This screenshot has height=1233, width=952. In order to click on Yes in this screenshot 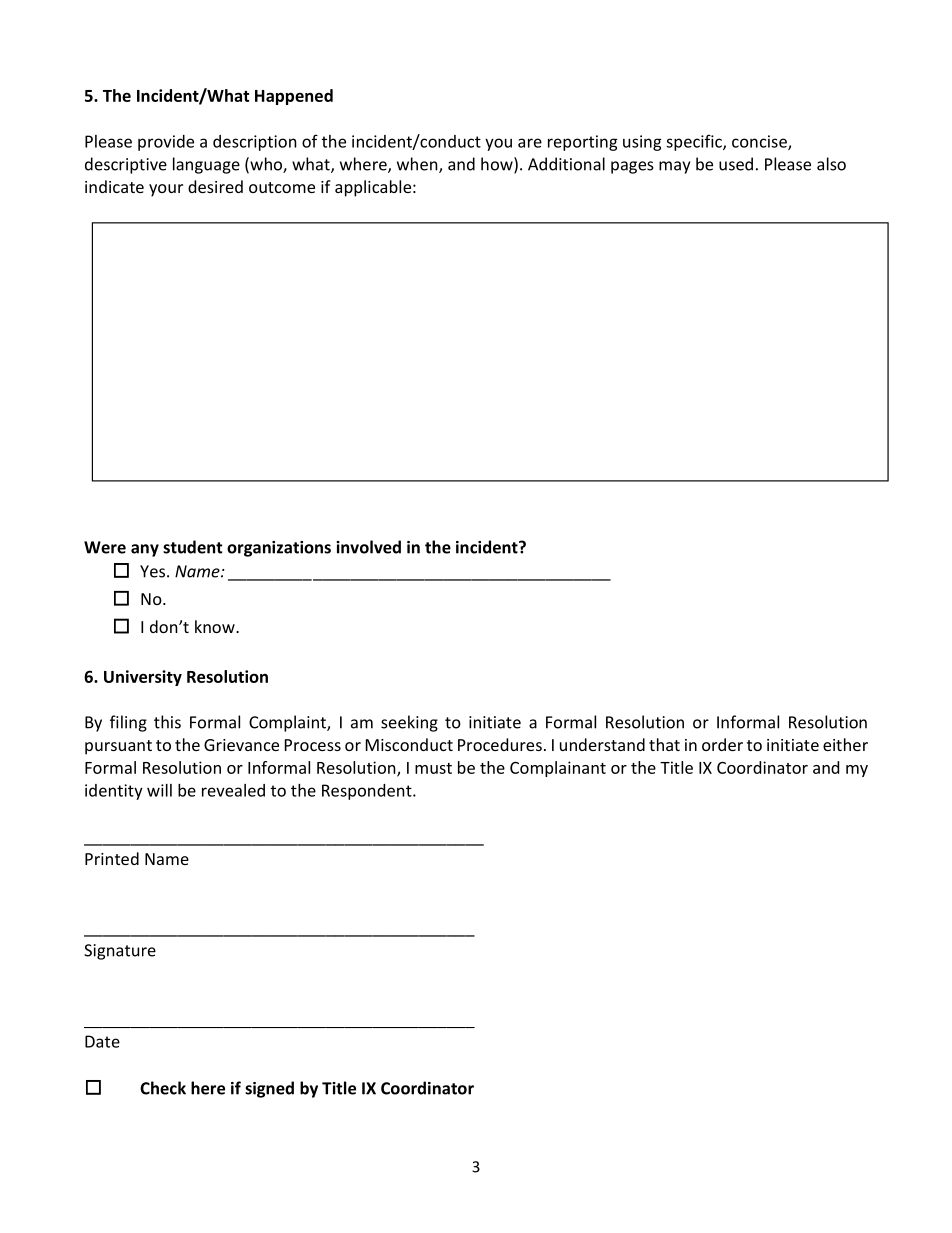, I will do `click(154, 571)`.
